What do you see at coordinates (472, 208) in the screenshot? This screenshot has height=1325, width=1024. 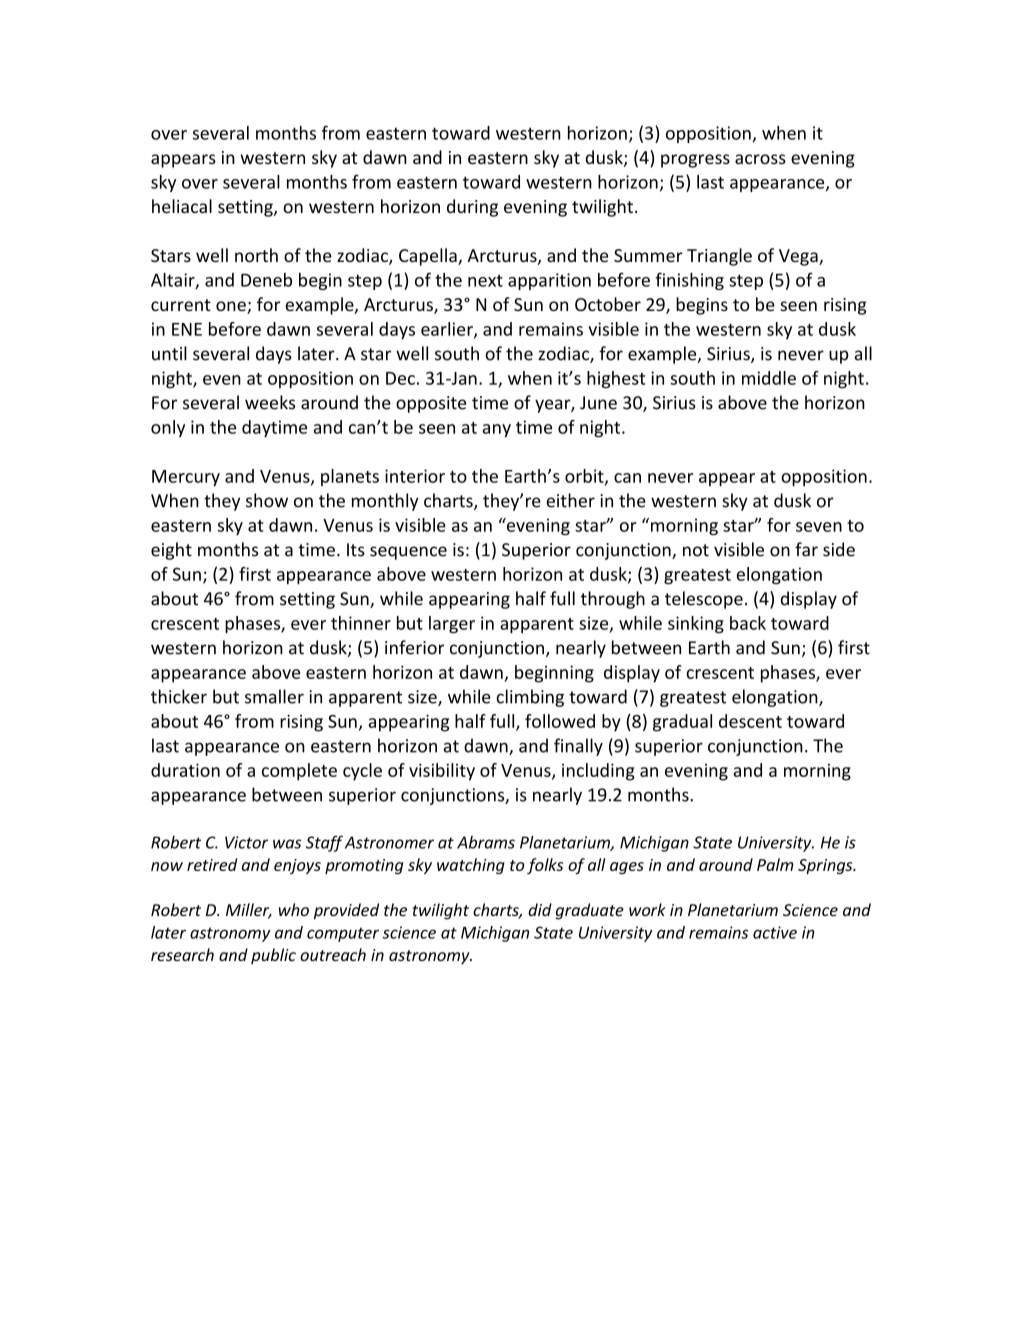 I see `during` at bounding box center [472, 208].
